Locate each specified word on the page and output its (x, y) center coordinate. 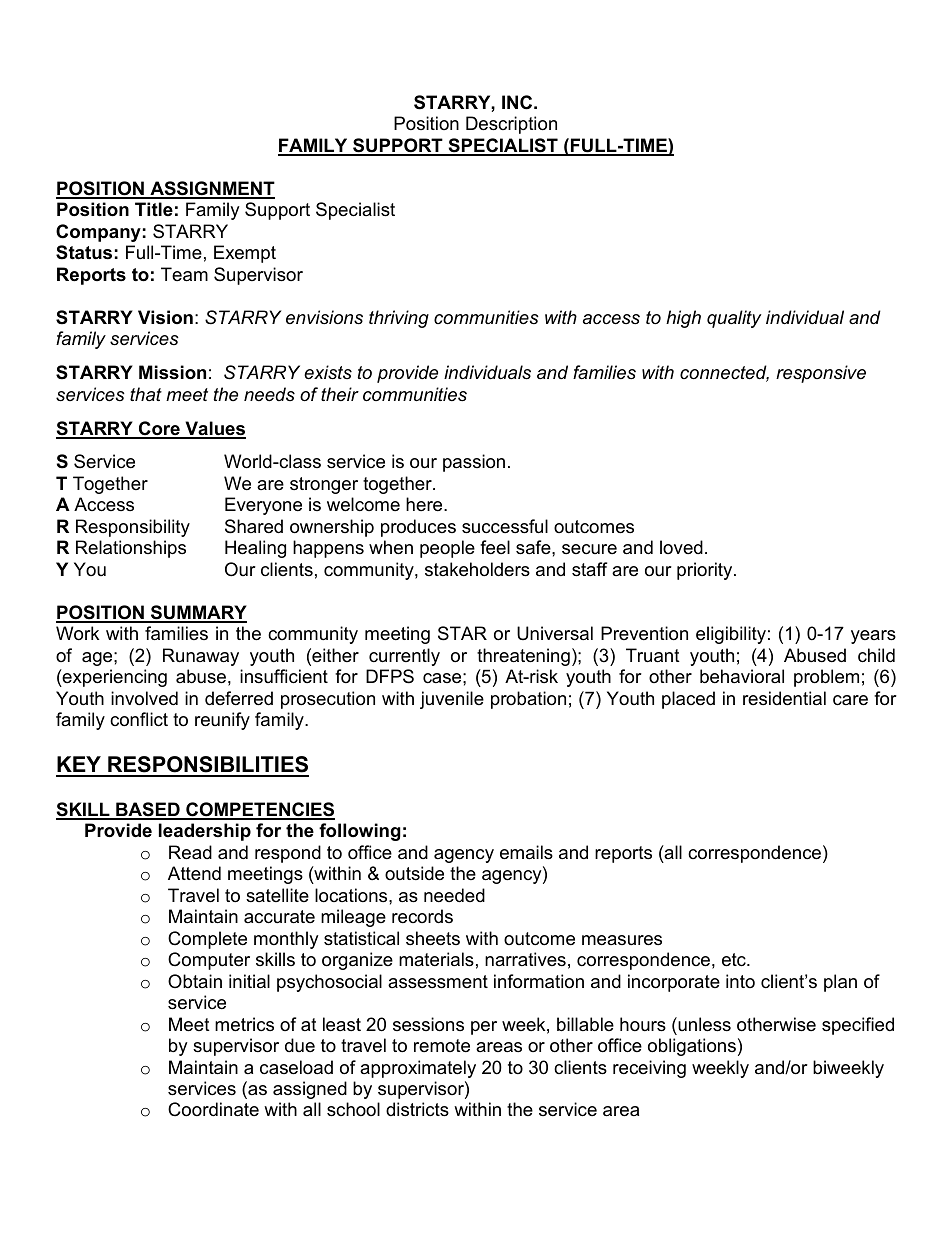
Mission (172, 372)
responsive (821, 374)
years (873, 637)
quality (734, 319)
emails (526, 852)
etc (735, 960)
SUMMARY (198, 613)
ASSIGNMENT (211, 189)
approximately (418, 1069)
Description (511, 125)
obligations (692, 1047)
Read (190, 852)
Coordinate (213, 1109)
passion (474, 463)
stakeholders (477, 569)
